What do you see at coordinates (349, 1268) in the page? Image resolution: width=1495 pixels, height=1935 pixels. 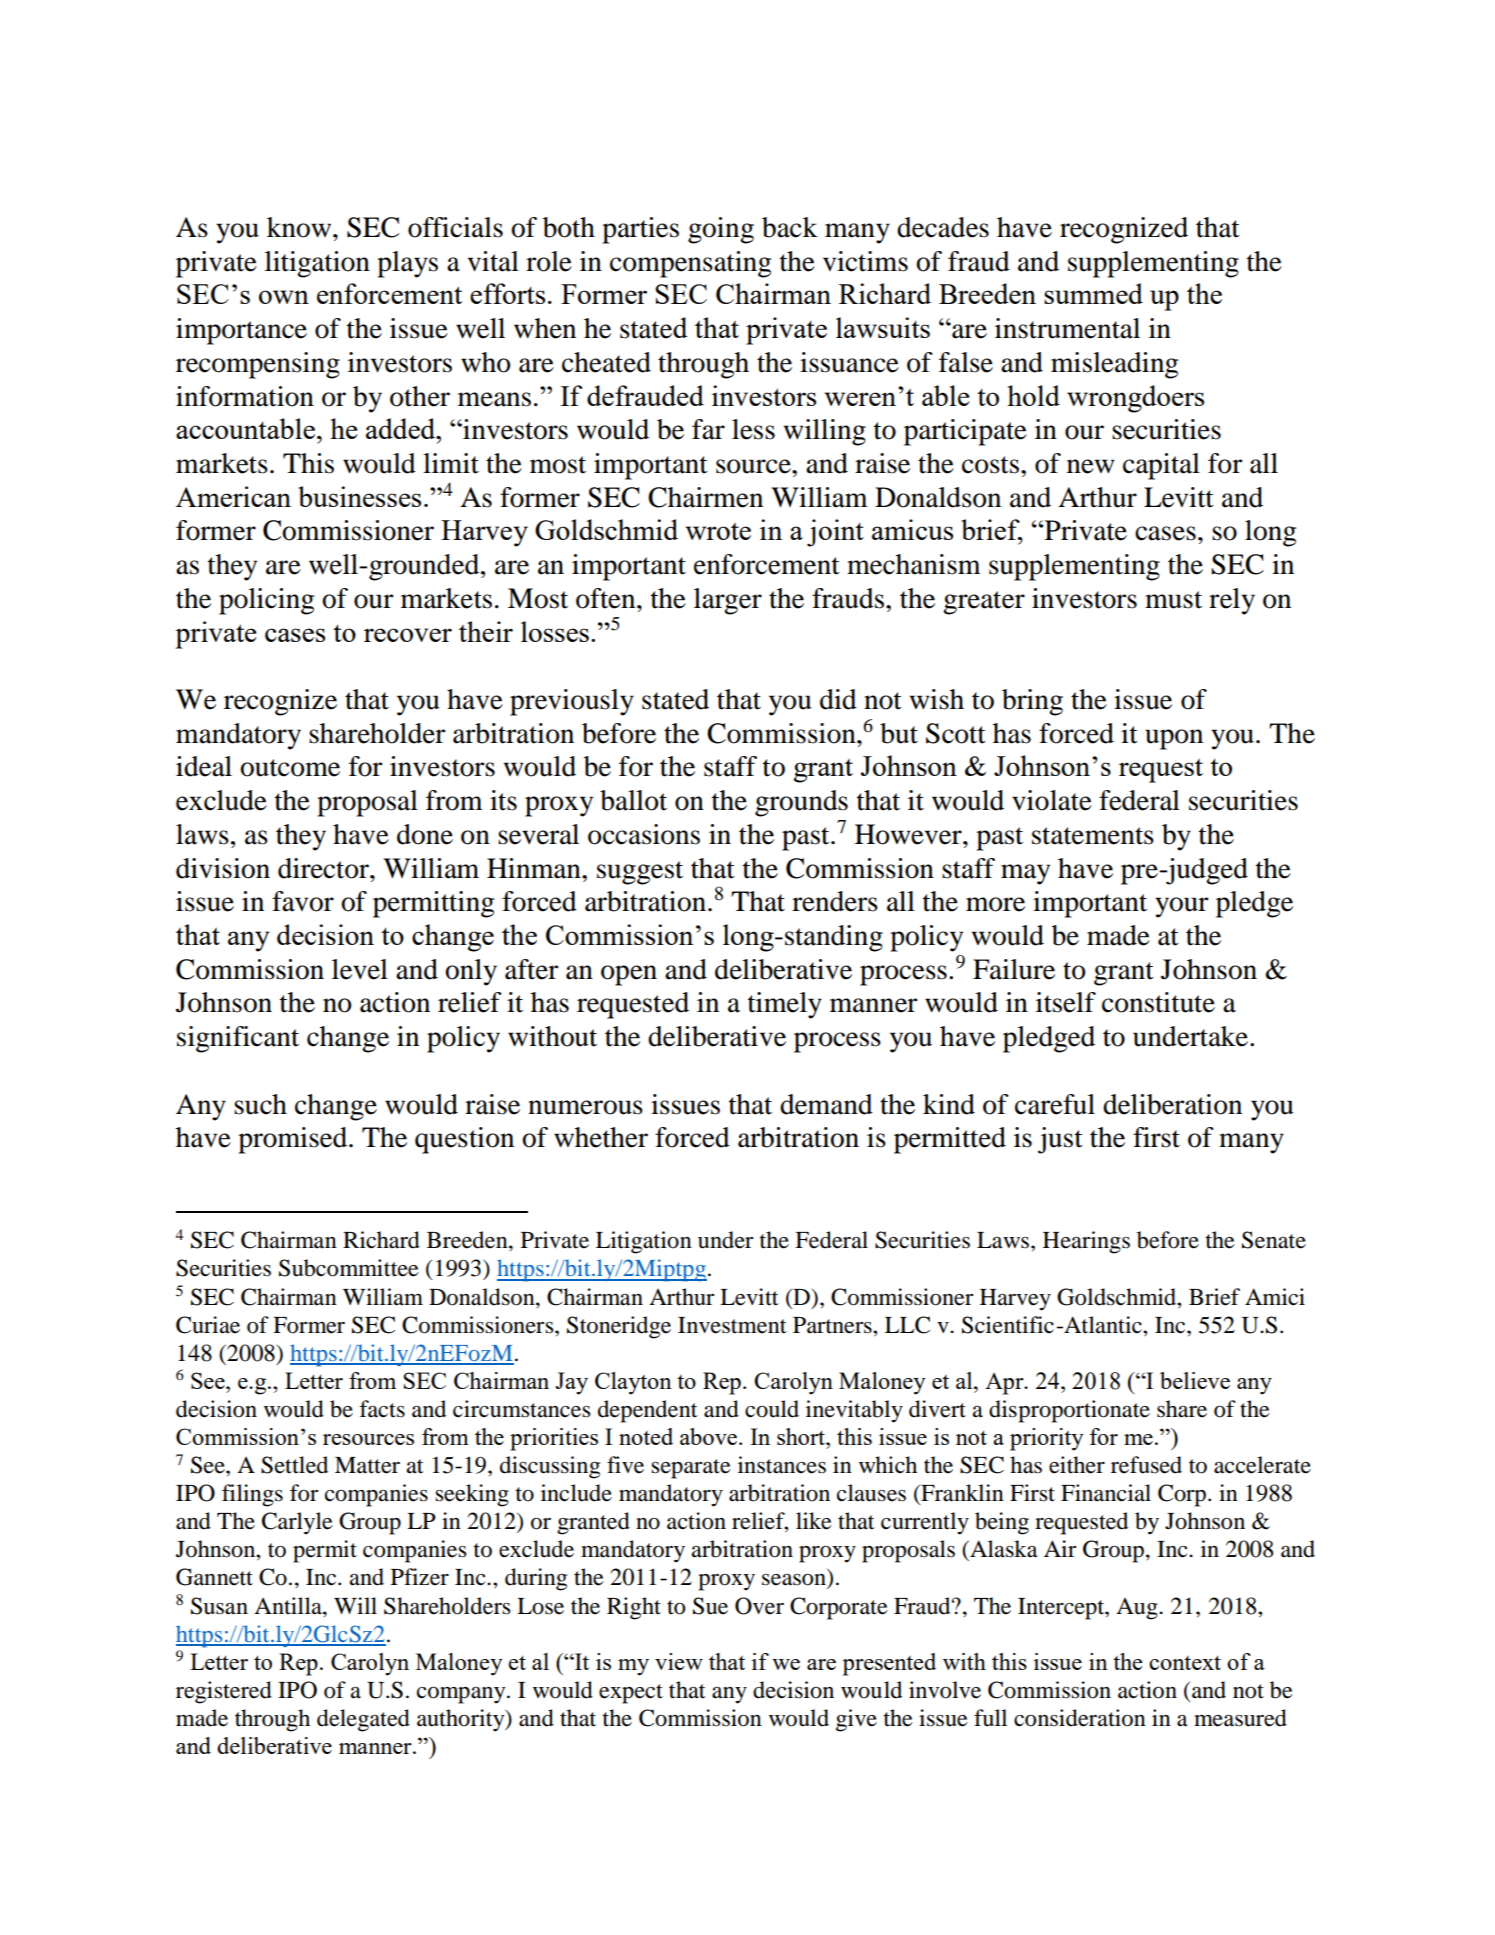 I see `Subcommittee` at bounding box center [349, 1268].
